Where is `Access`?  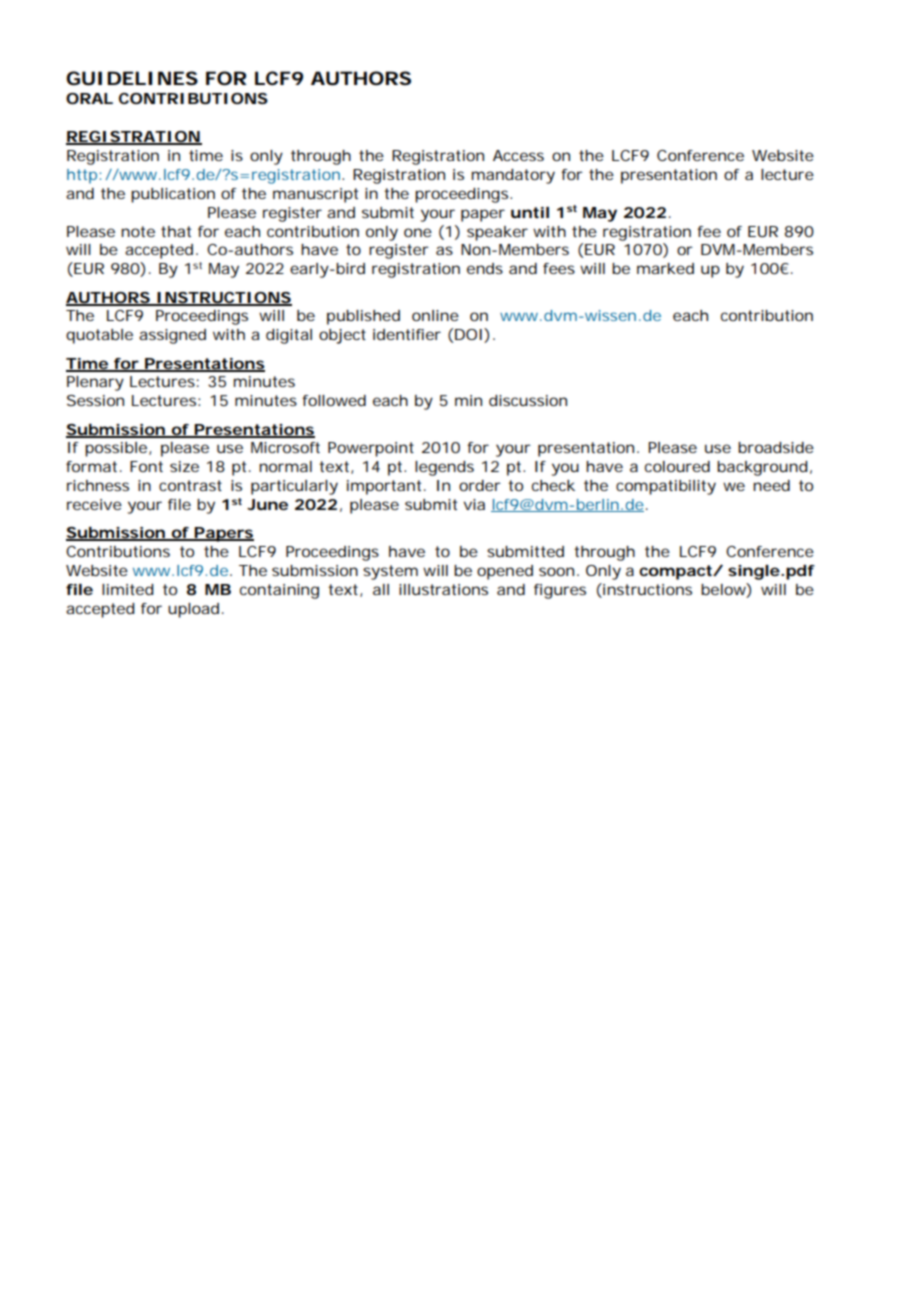 Access is located at coordinates (518, 155).
